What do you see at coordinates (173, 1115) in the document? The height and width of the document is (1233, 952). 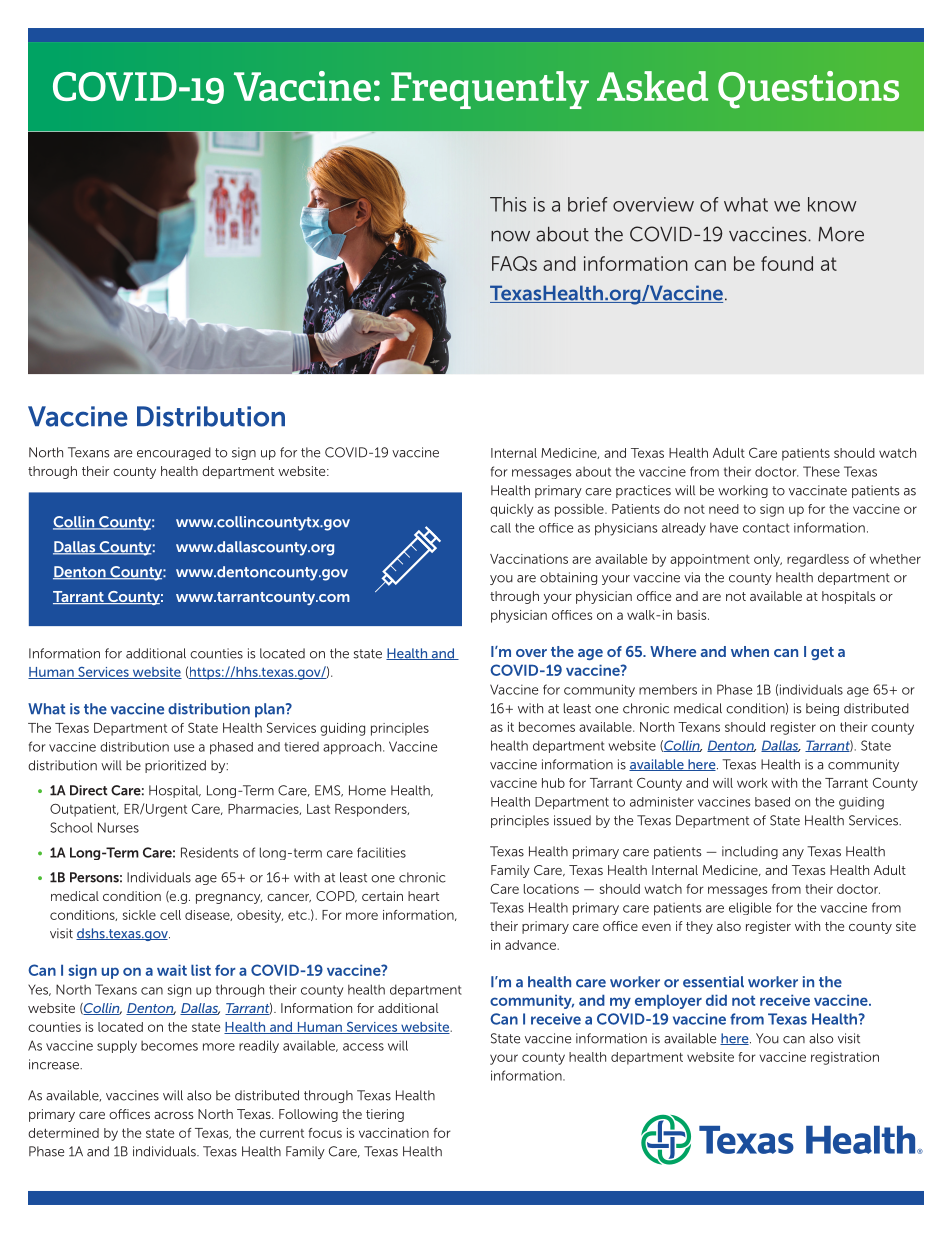 I see `across` at bounding box center [173, 1115].
